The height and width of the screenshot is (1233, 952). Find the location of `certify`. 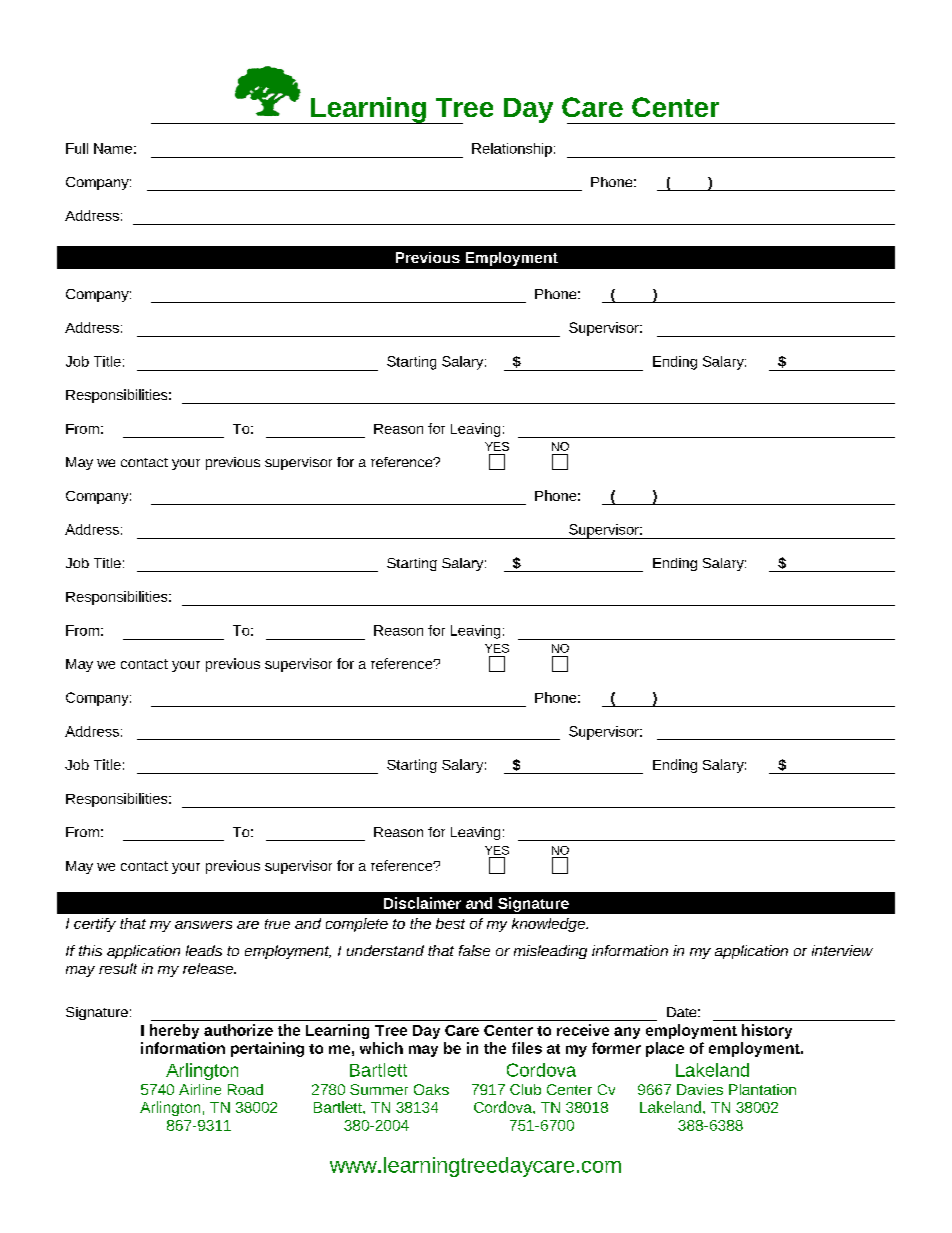

certify is located at coordinates (95, 925).
